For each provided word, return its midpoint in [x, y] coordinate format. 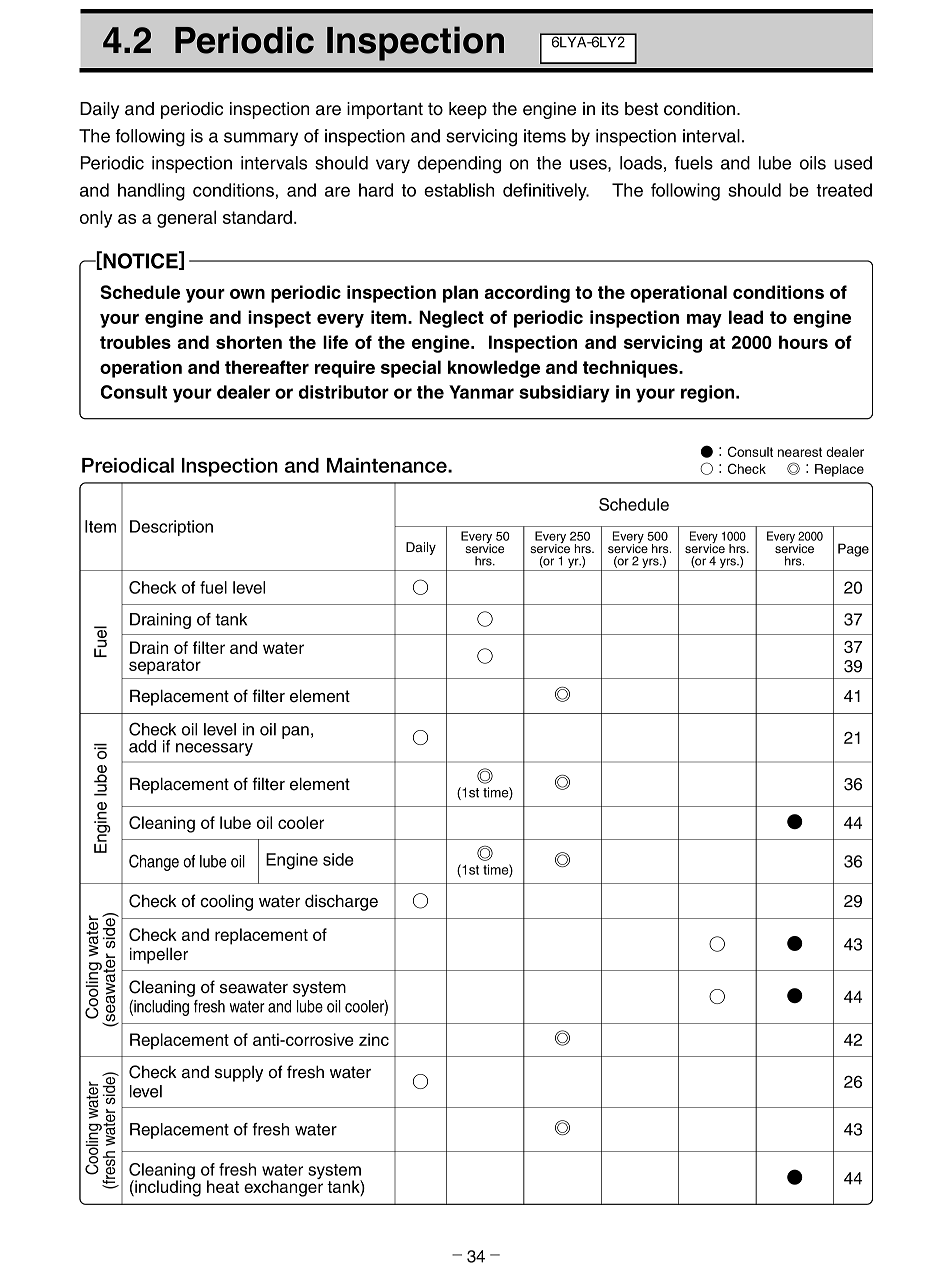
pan [295, 732]
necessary [214, 749]
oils [813, 163]
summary [261, 139]
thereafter [267, 367]
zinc [374, 1039]
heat [223, 1186]
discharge [341, 902]
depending [459, 165]
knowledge [494, 369]
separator [165, 667]
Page [853, 550]
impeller [159, 955]
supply [239, 1073]
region [709, 394]
